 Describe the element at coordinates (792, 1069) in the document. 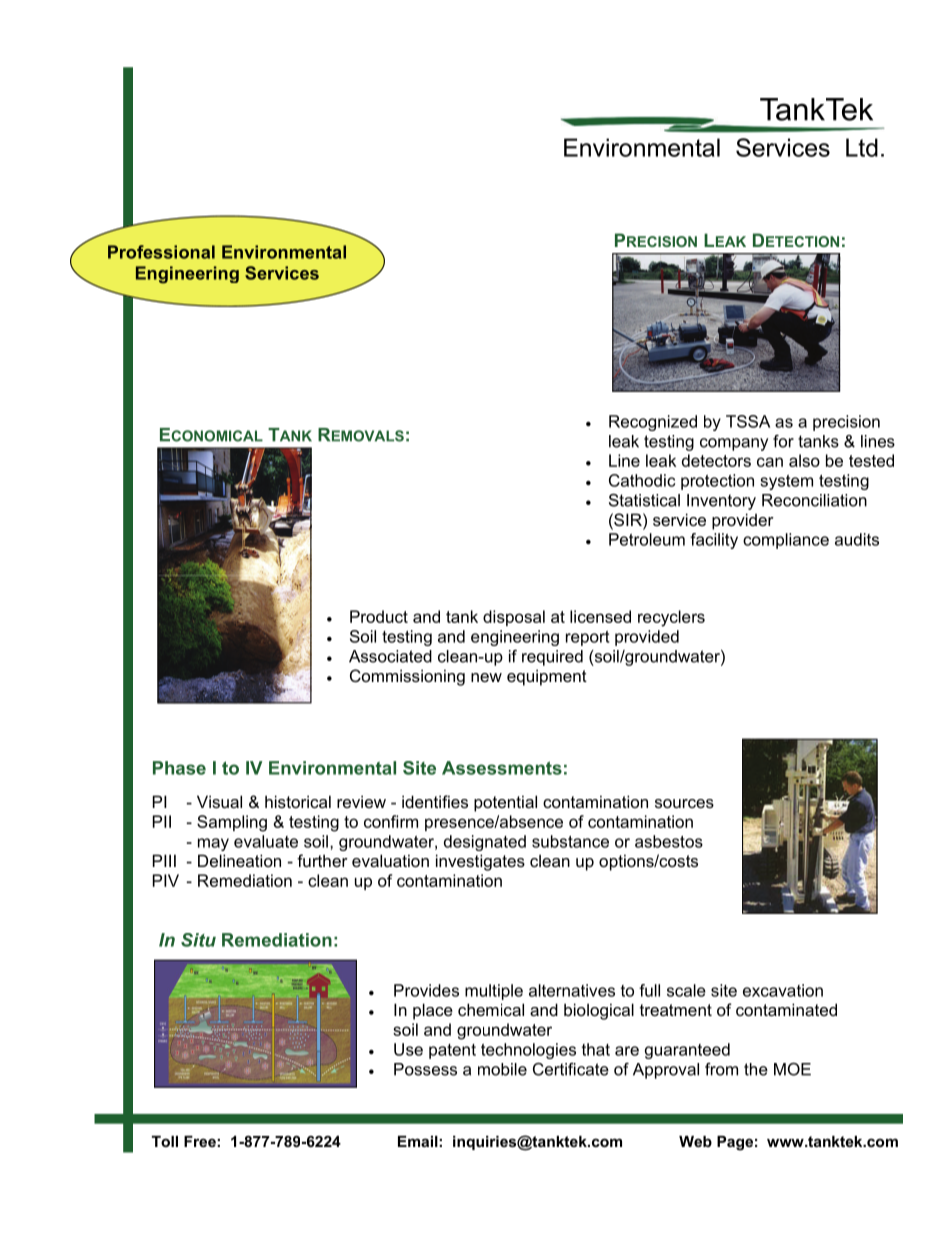

I see `MOE` at that location.
